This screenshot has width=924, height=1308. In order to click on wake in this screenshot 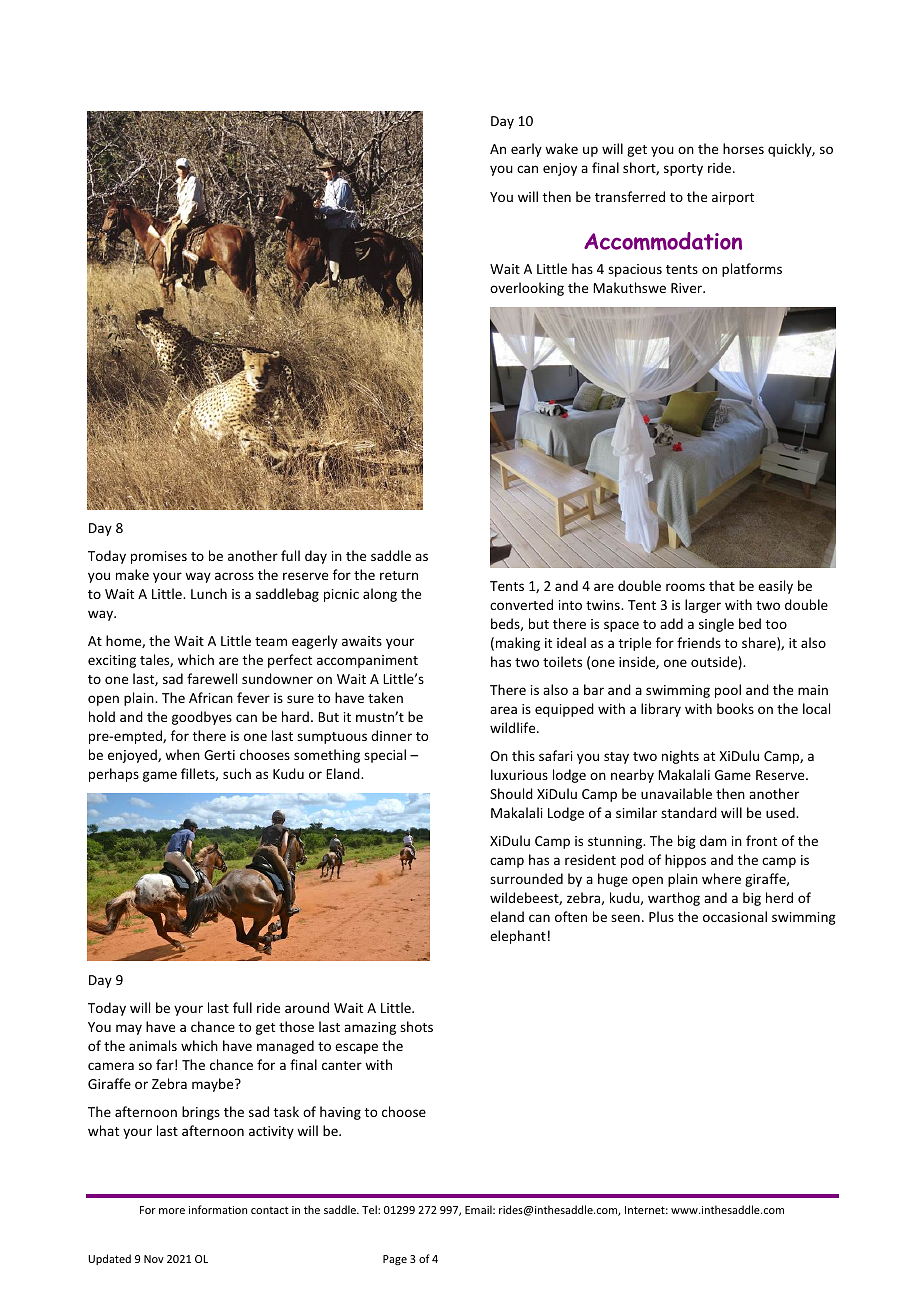, I will do `click(561, 148)`.
